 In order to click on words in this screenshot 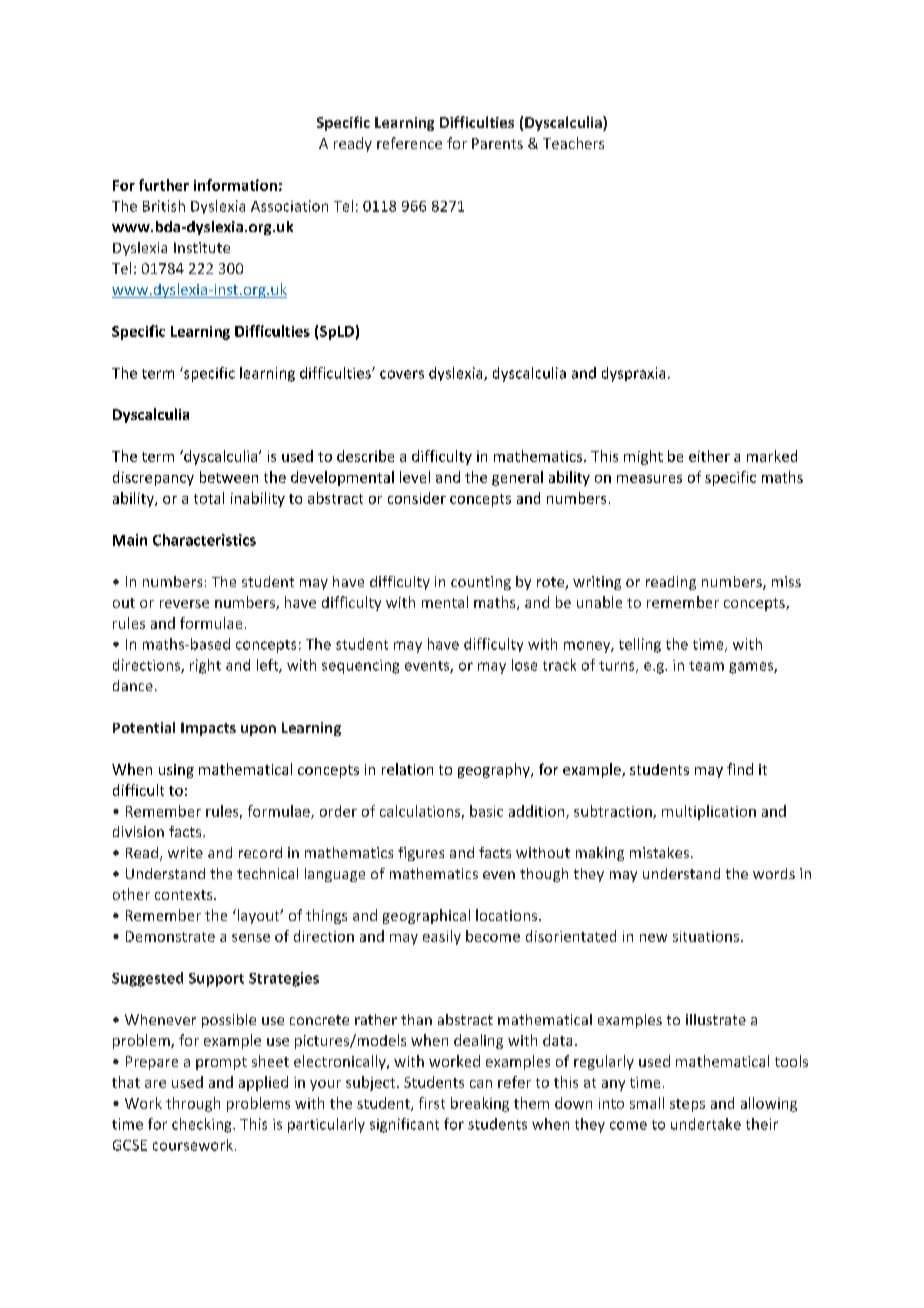, I will do `click(774, 873)`.
